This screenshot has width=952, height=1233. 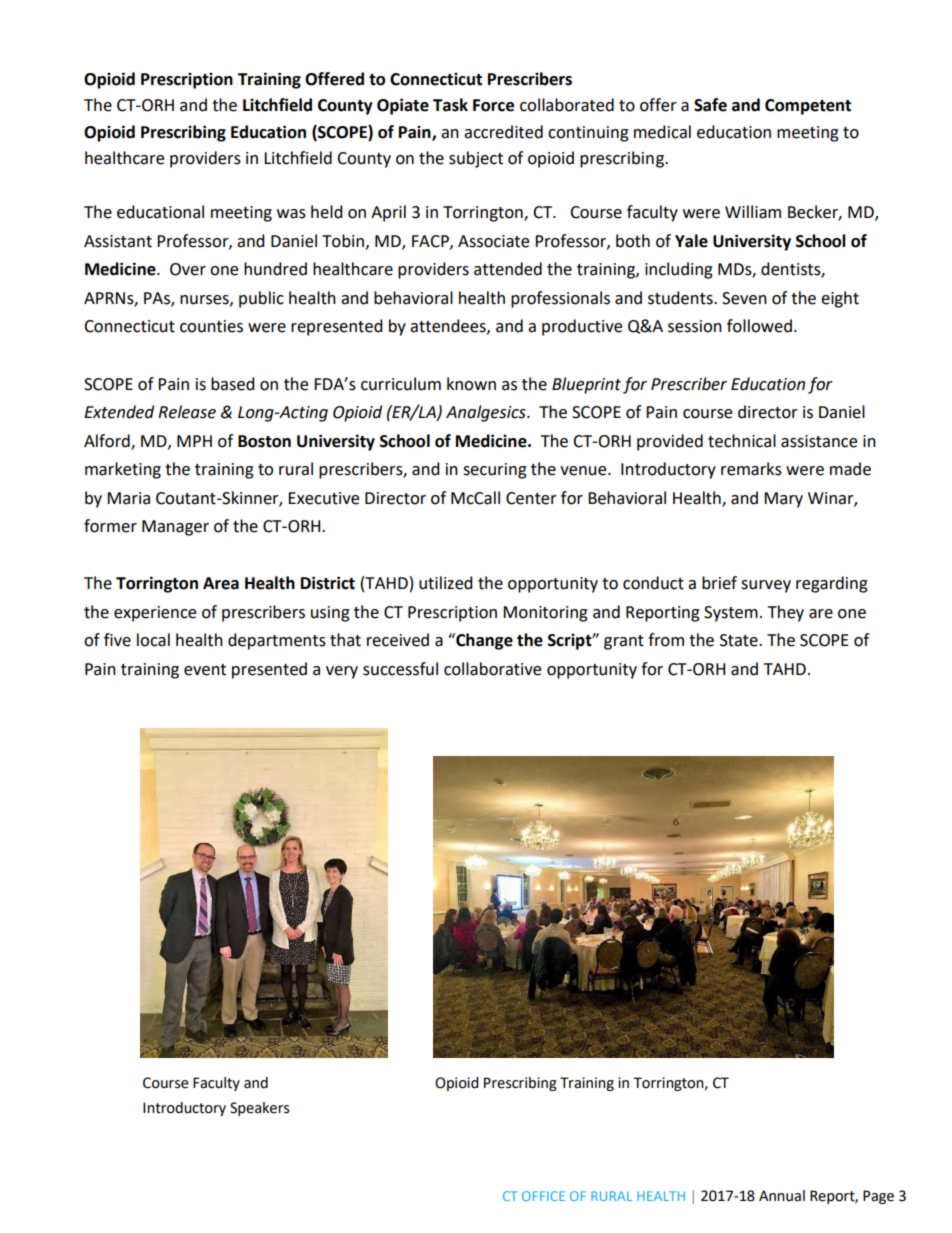 What do you see at coordinates (740, 640) in the screenshot?
I see `State` at bounding box center [740, 640].
